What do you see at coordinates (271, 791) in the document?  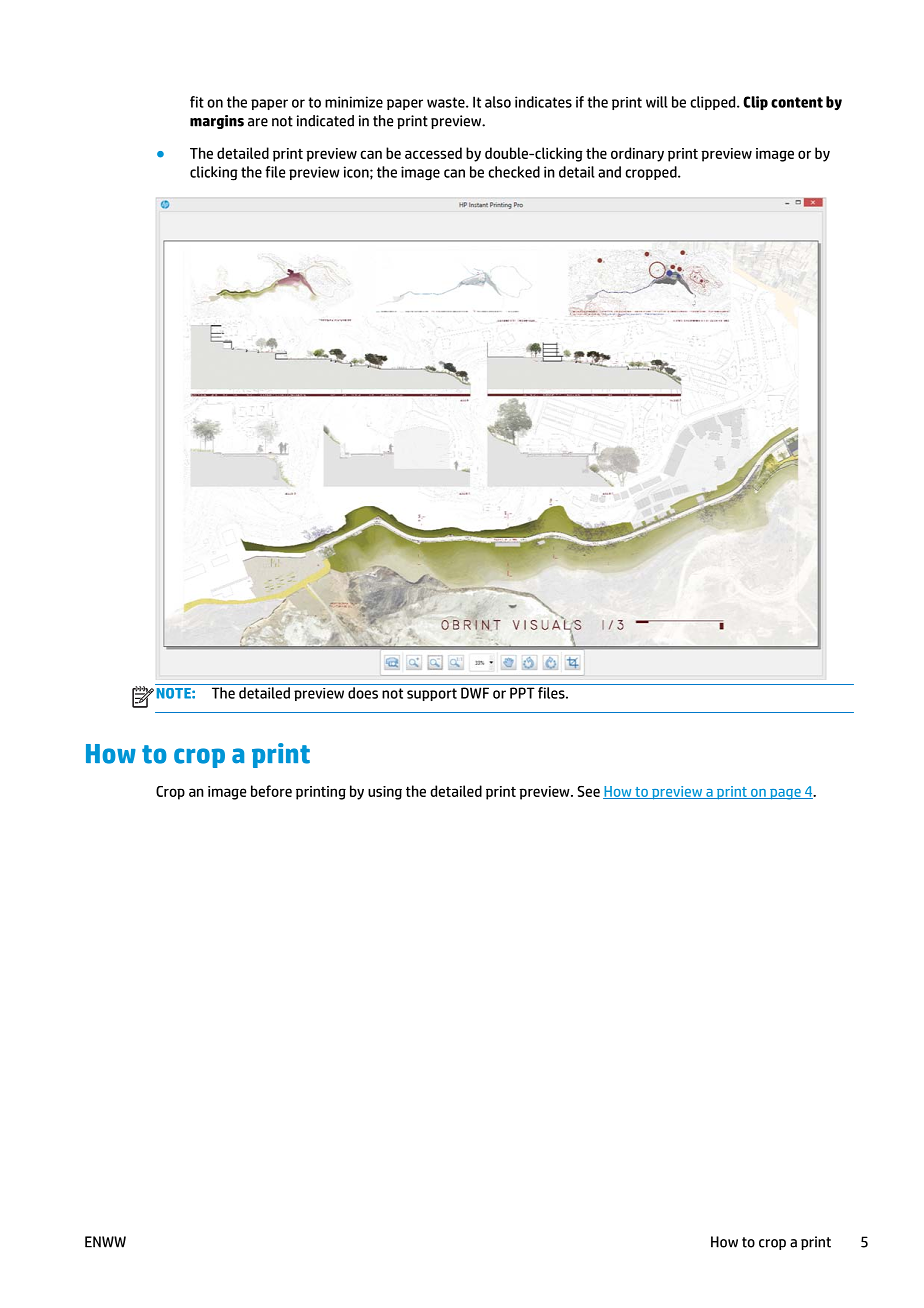 I see `before` at bounding box center [271, 791].
